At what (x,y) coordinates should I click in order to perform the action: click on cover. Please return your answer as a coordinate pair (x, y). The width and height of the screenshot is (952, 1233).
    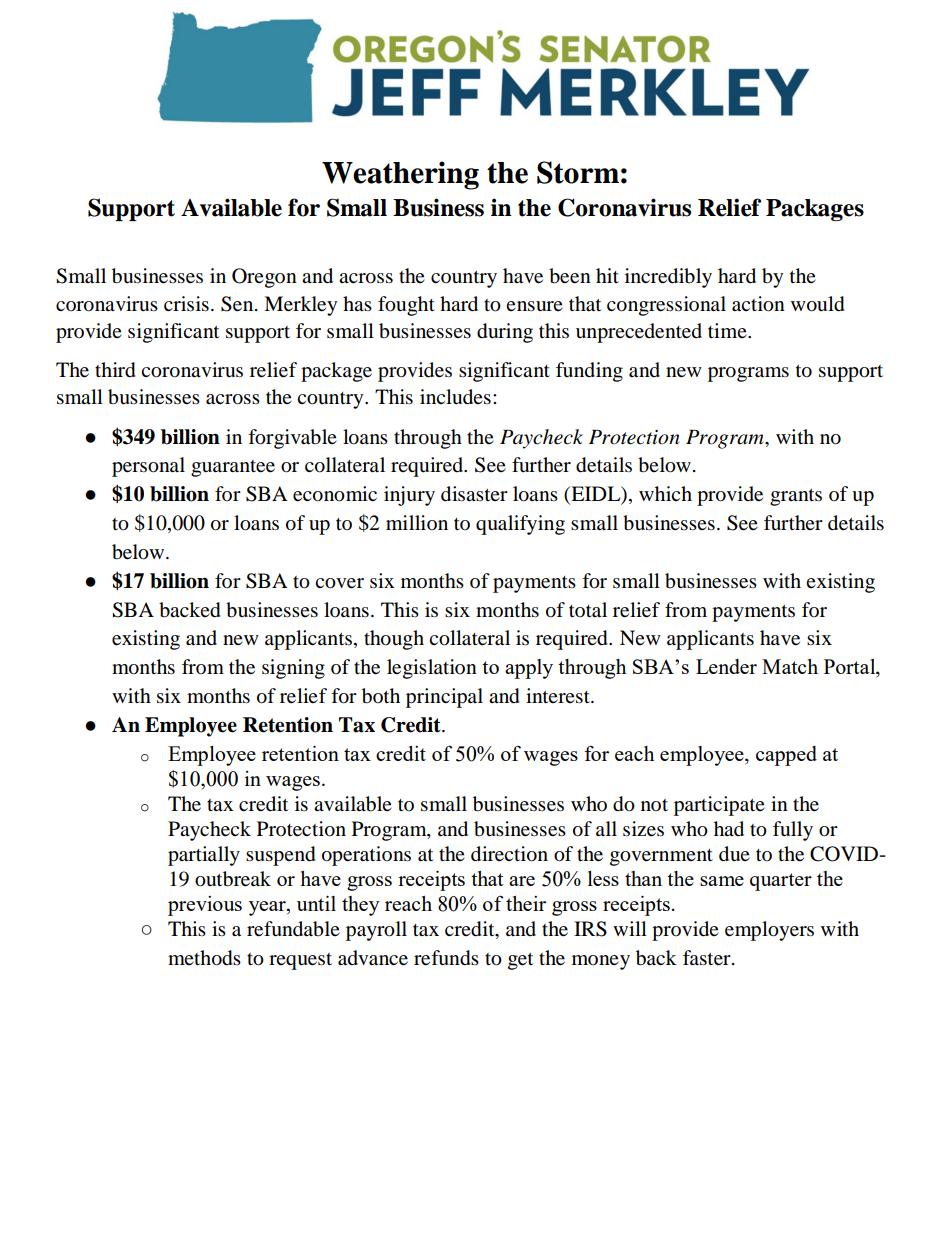
    Looking at the image, I should click on (339, 583).
